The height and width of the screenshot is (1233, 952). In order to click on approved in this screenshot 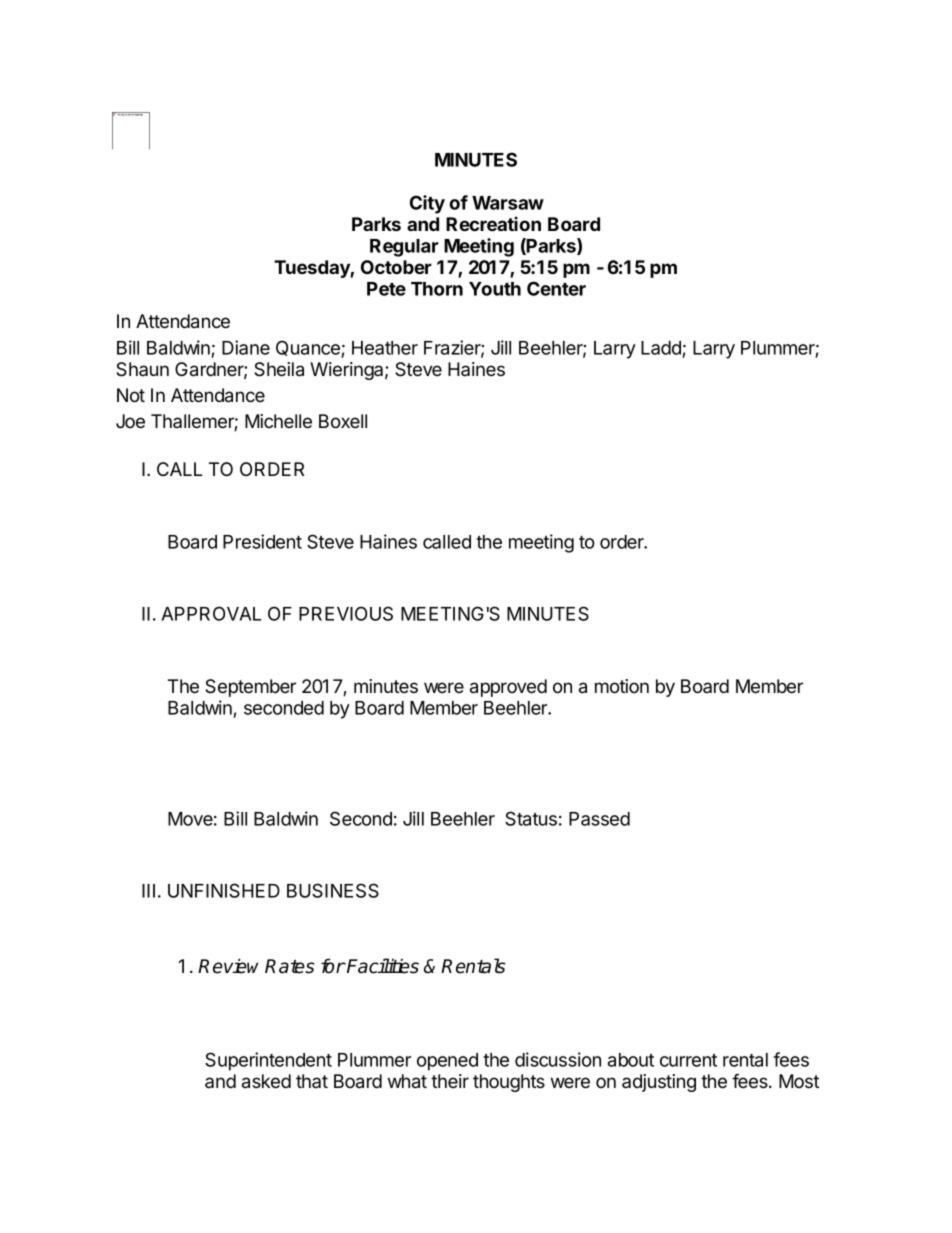, I will do `click(508, 688)`.
